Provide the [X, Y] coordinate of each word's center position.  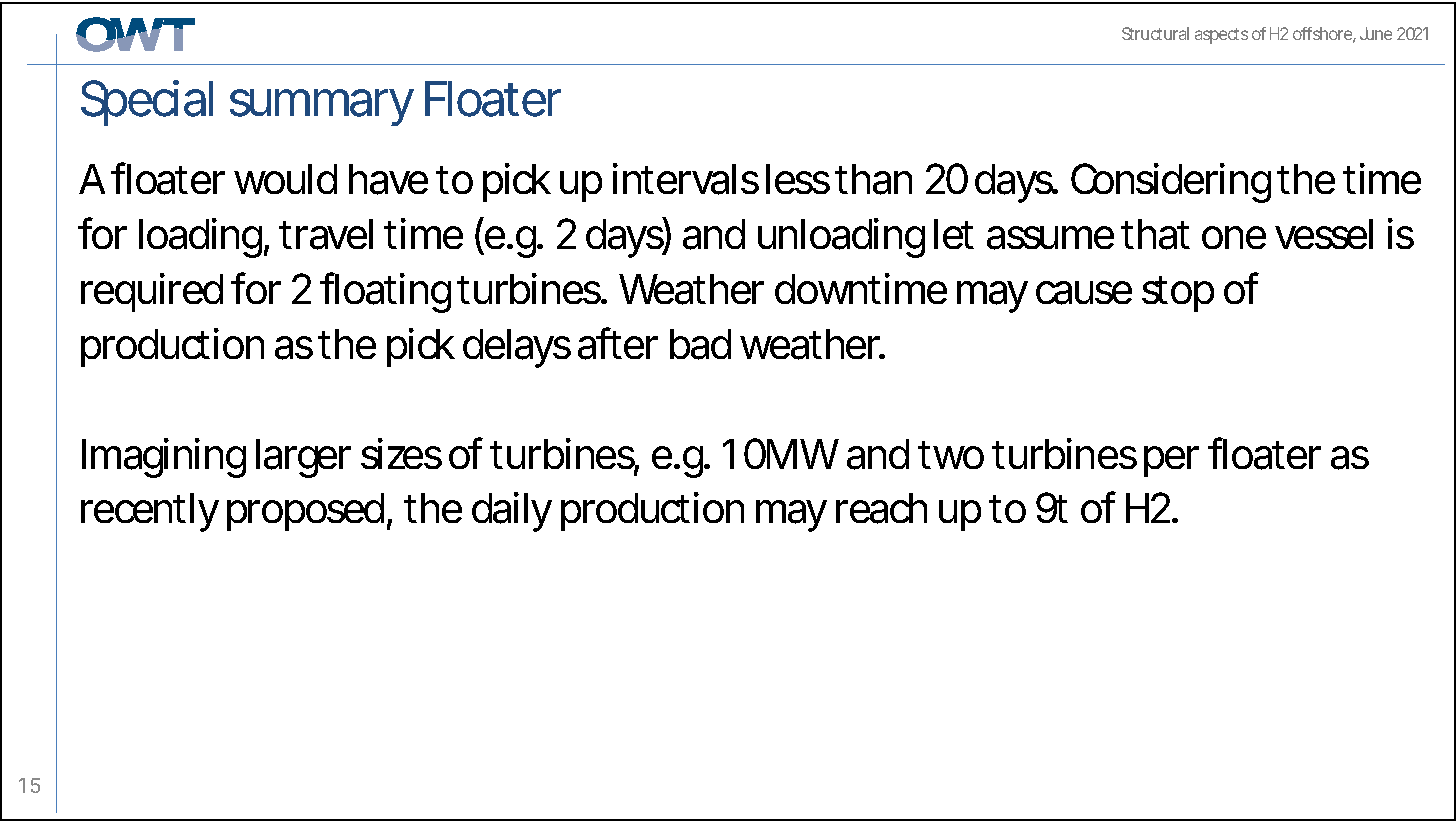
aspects [1221, 36]
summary [322, 107]
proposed [305, 512]
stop [1178, 294]
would [285, 179]
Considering [1171, 183]
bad [700, 344]
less [798, 179]
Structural [1155, 33]
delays [517, 348]
